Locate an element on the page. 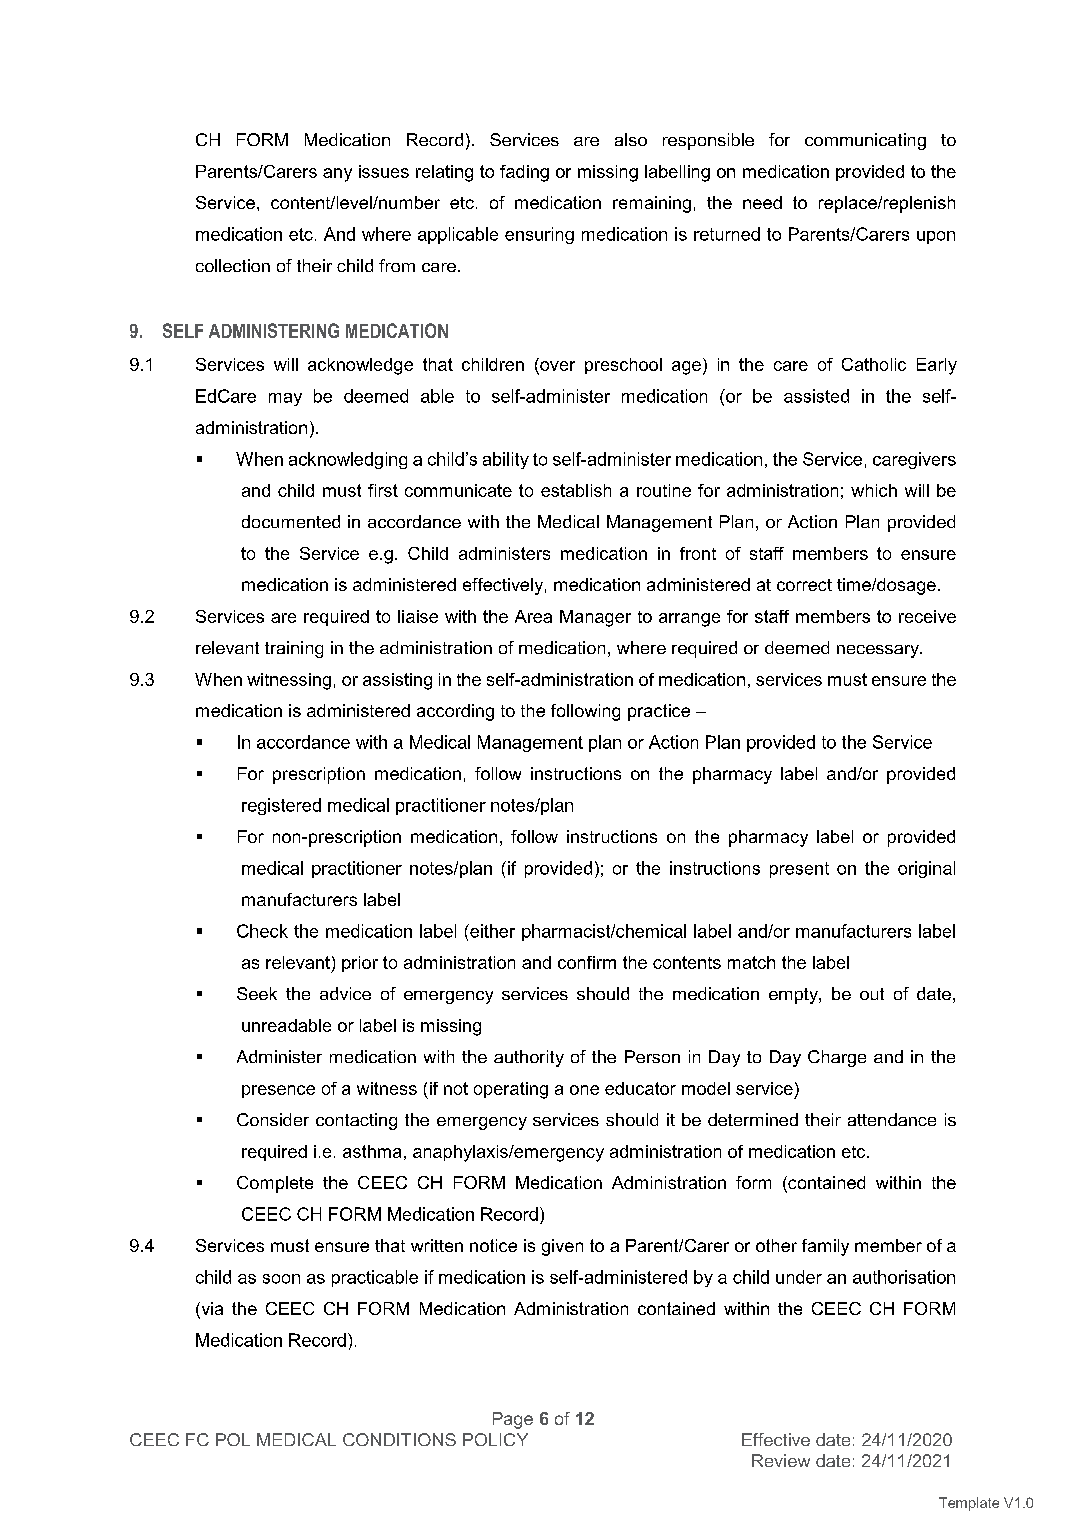 The image size is (1086, 1536). advice is located at coordinates (345, 993).
